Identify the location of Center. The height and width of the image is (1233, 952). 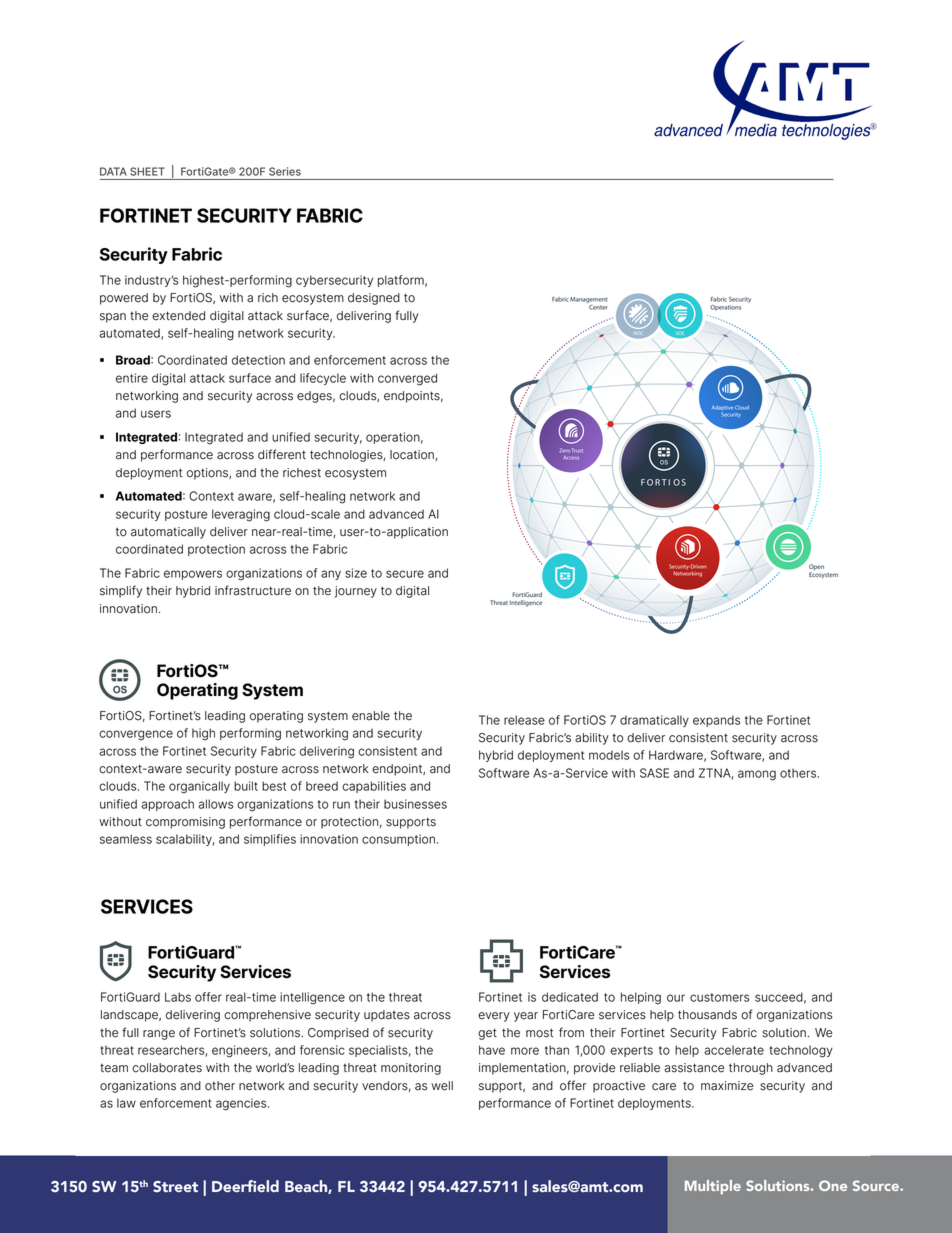
(598, 307).
